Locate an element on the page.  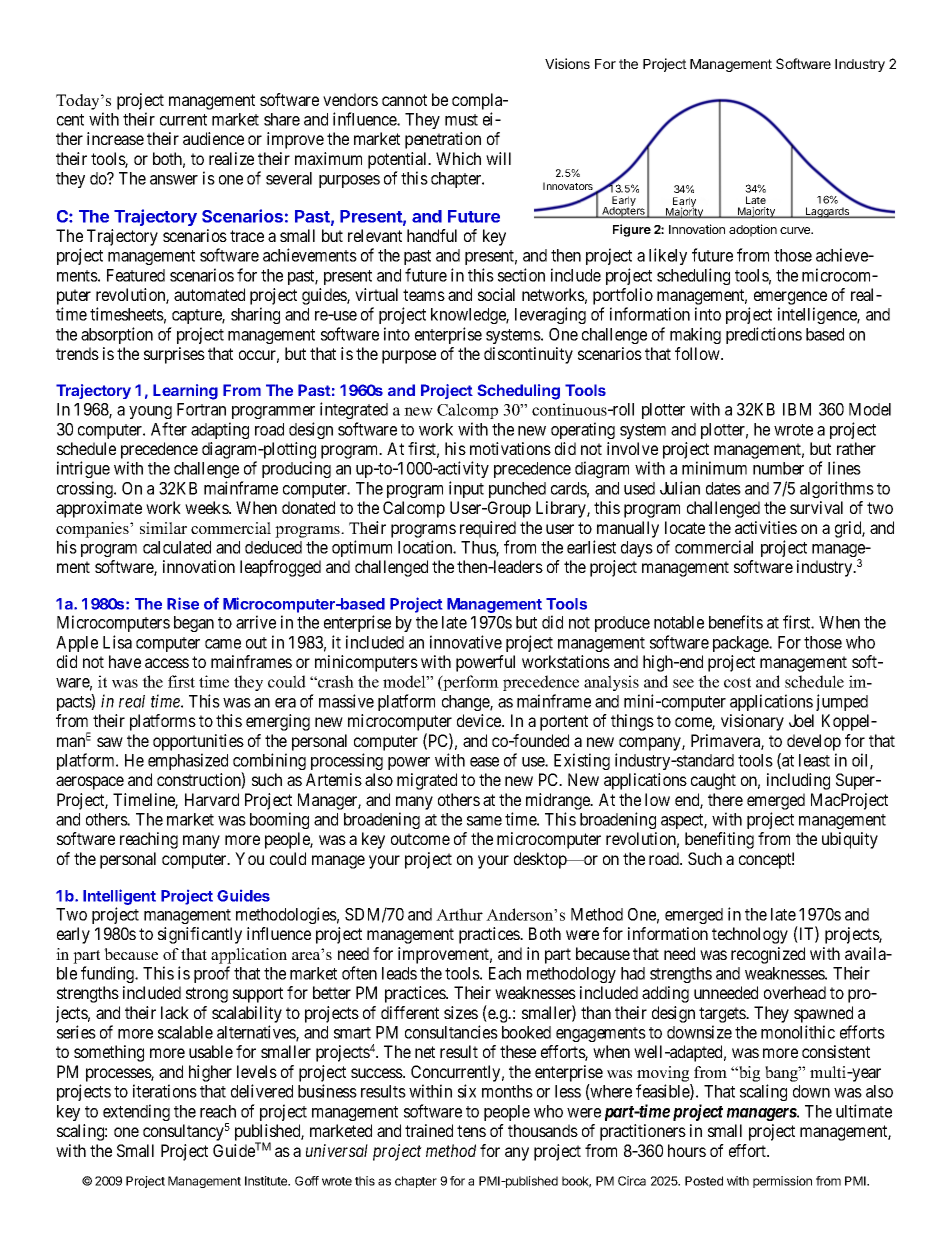
must is located at coordinates (461, 120).
